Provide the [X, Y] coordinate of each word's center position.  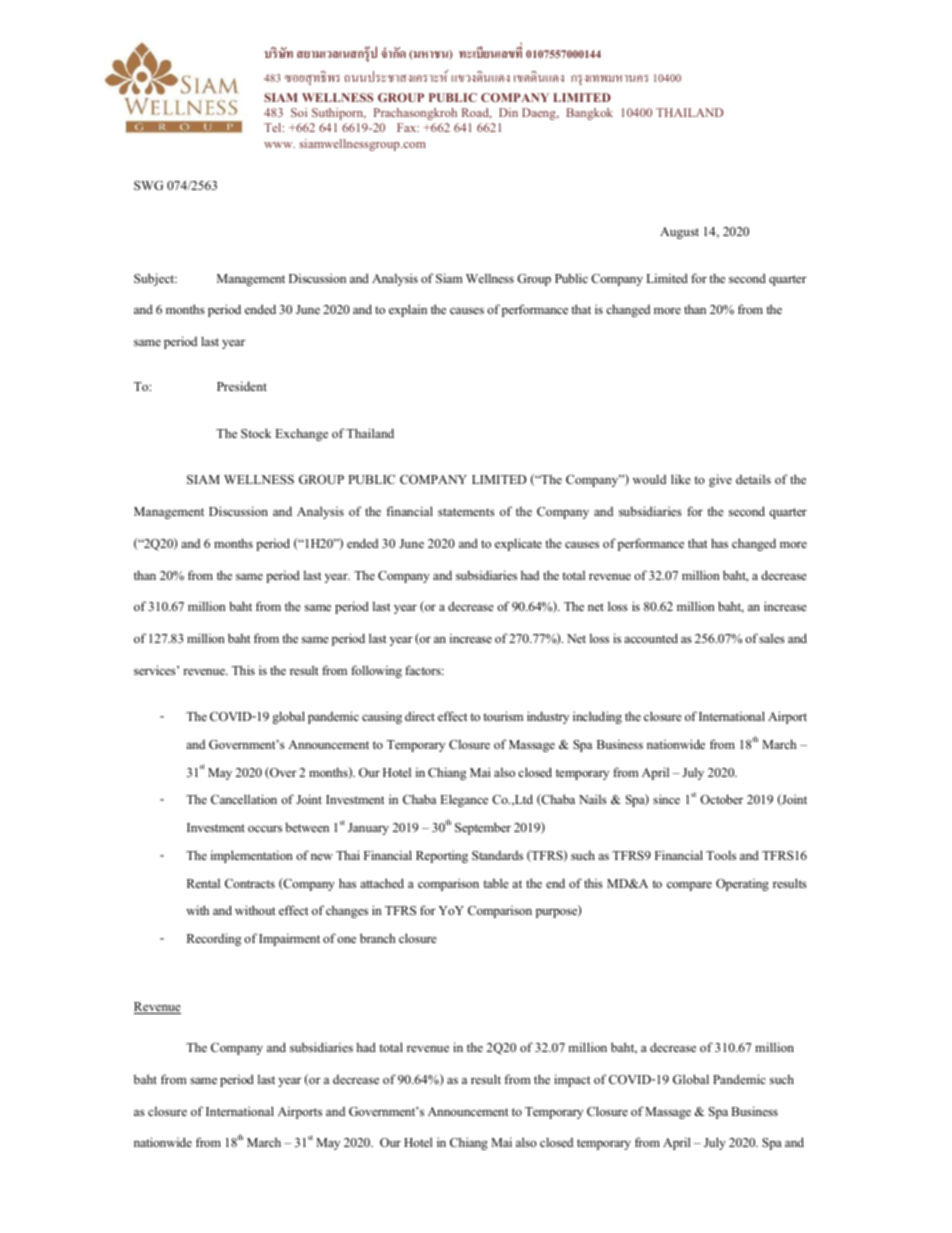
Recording [214, 939]
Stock [256, 433]
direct [420, 716]
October [721, 799]
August [679, 233]
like [681, 479]
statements [466, 512]
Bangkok [589, 114]
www [279, 145]
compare [689, 886]
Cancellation [244, 799]
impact [572, 1080]
